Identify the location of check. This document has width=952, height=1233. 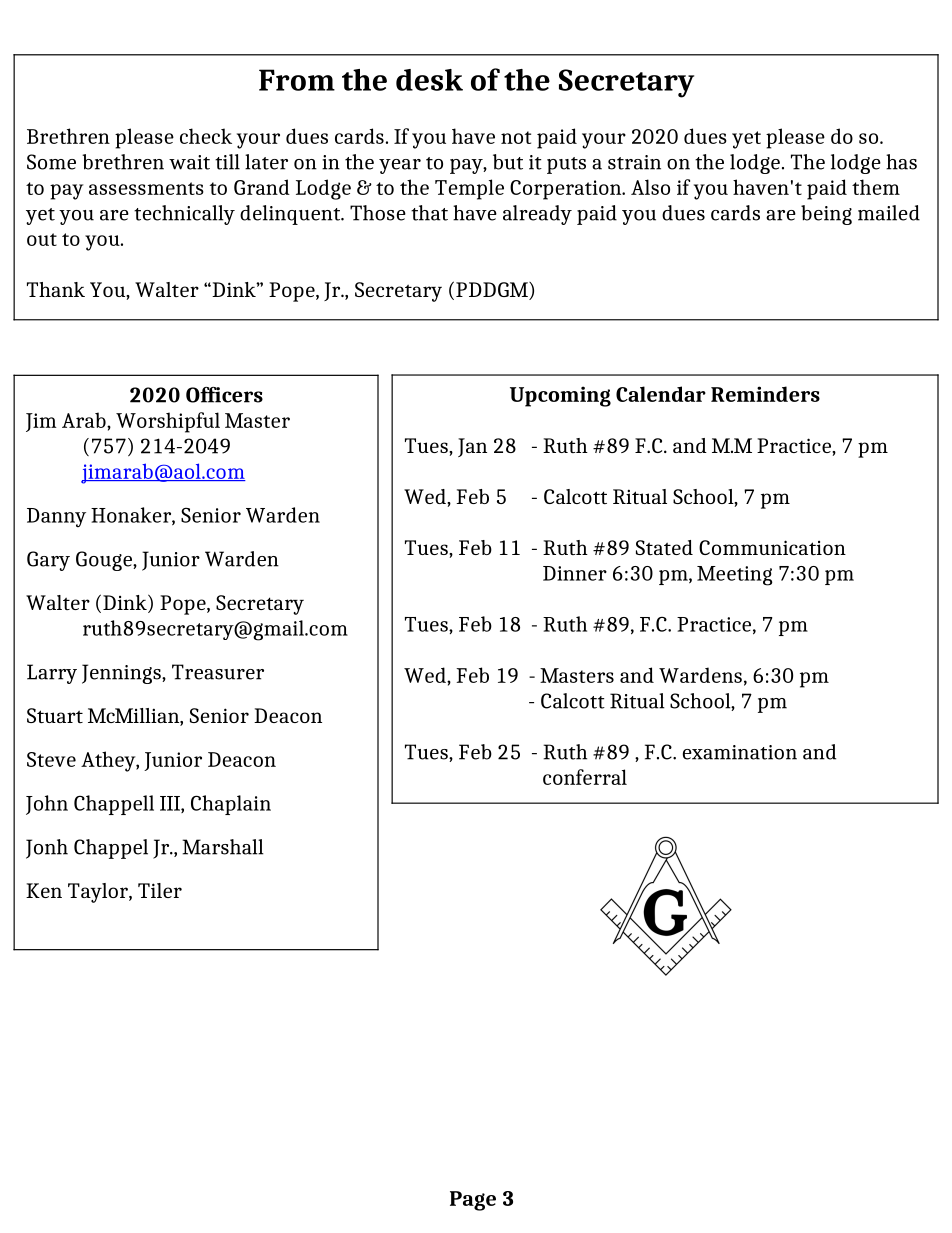
(206, 136).
